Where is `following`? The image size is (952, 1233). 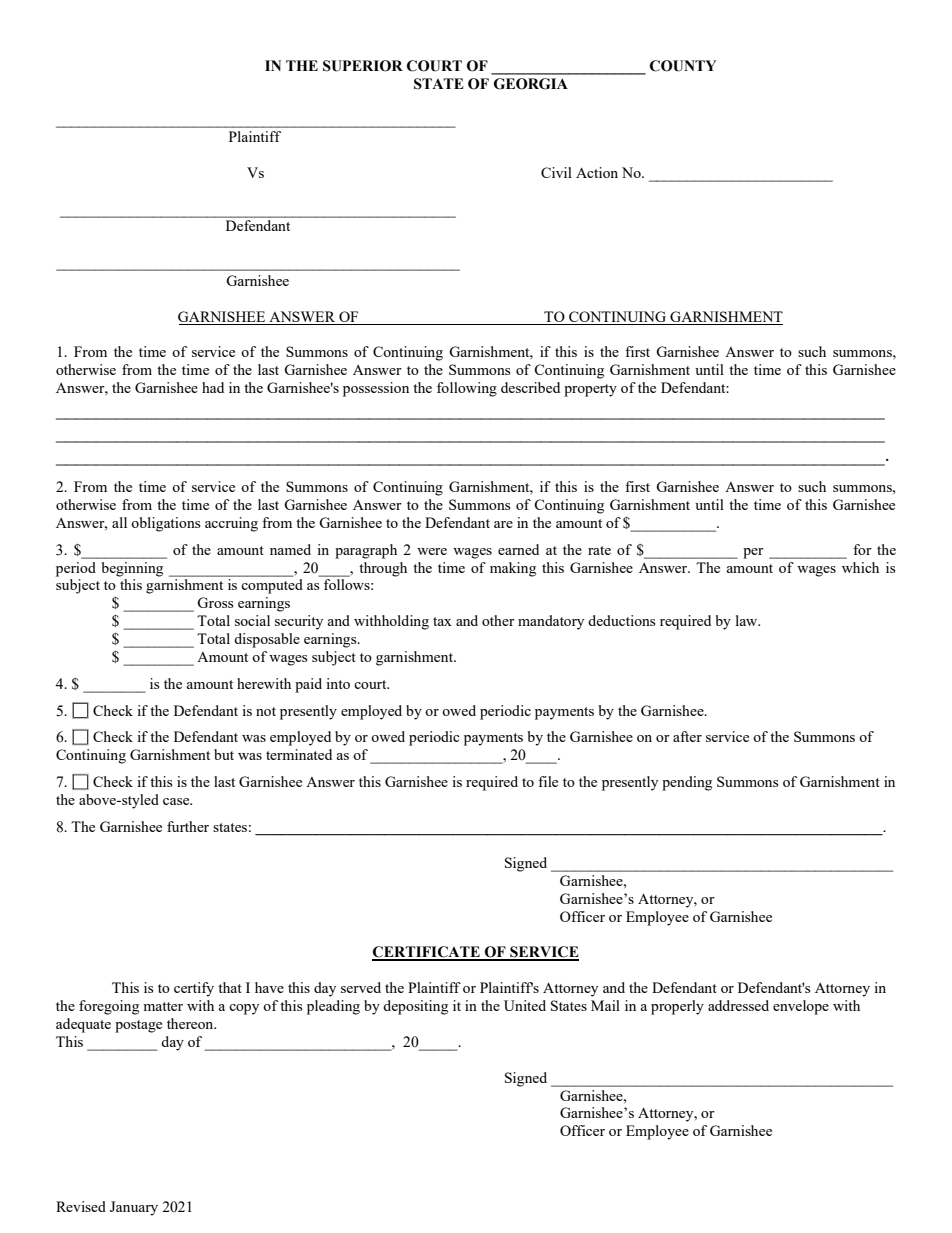 following is located at coordinates (467, 389).
